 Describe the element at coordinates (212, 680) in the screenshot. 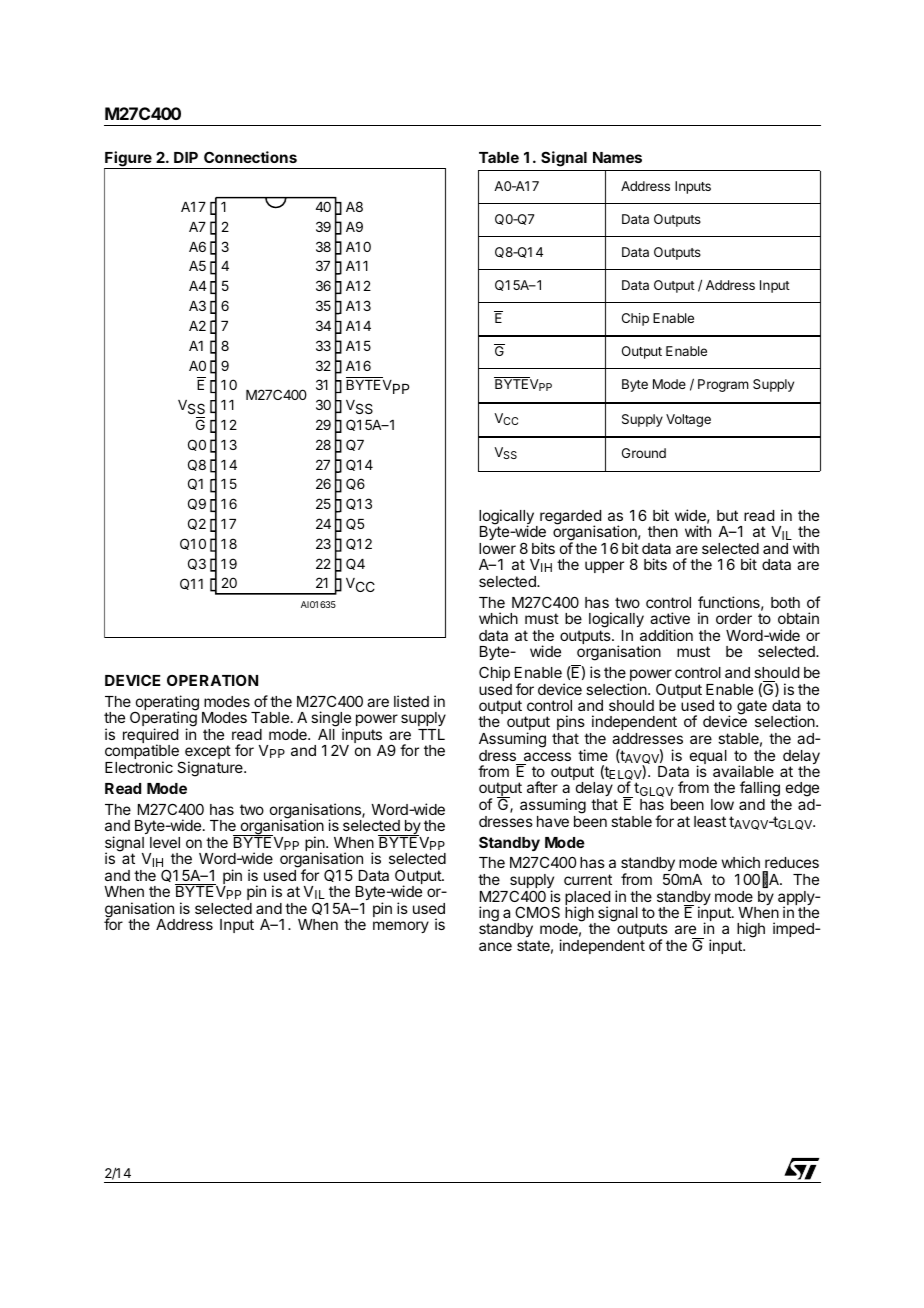

I see `OPERATION` at that location.
